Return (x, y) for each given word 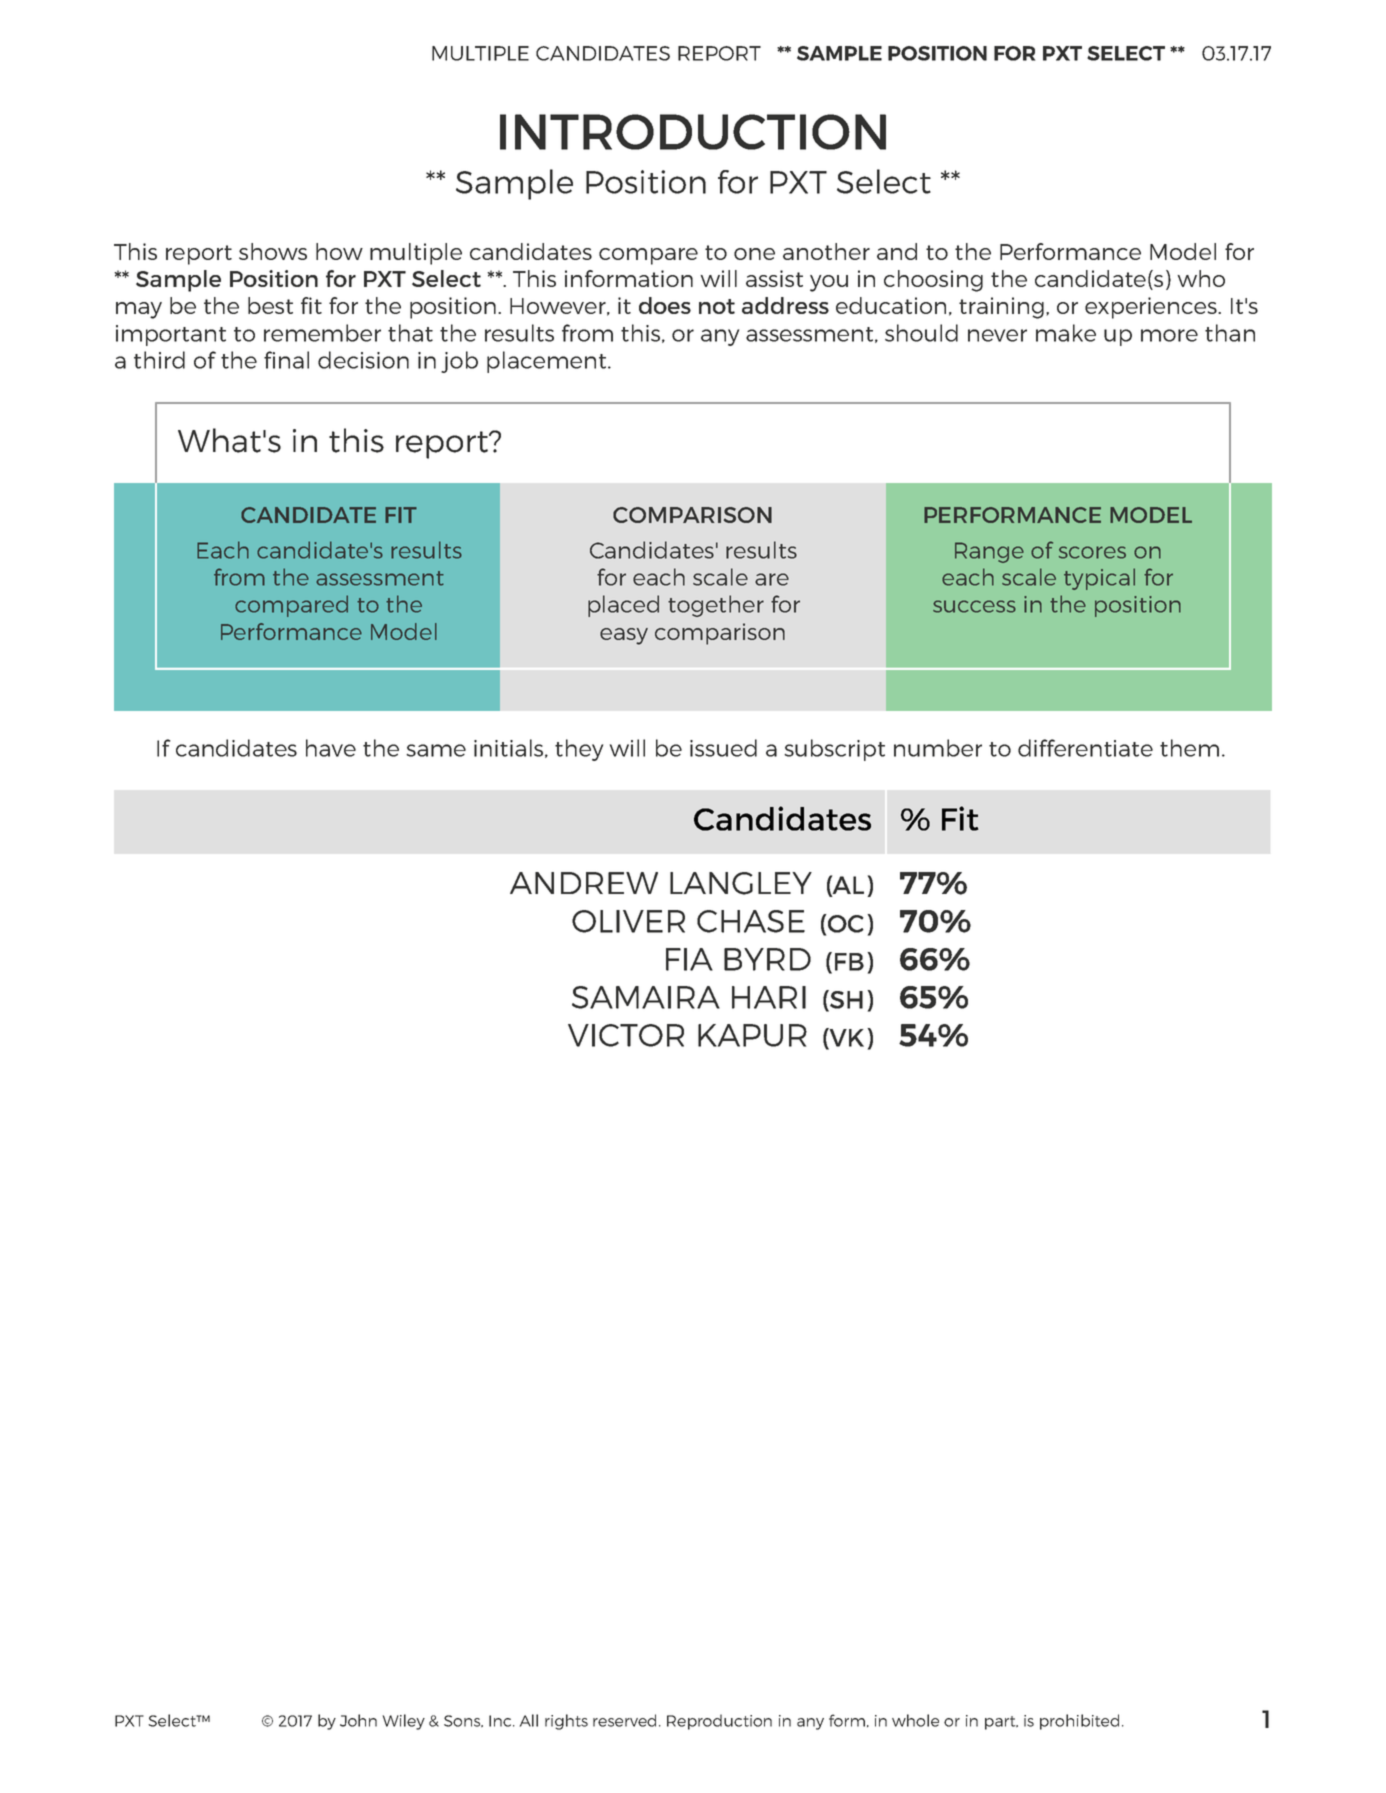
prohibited (1079, 1722)
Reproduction (719, 1722)
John (358, 1720)
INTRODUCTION (693, 132)
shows (273, 251)
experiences (1152, 308)
